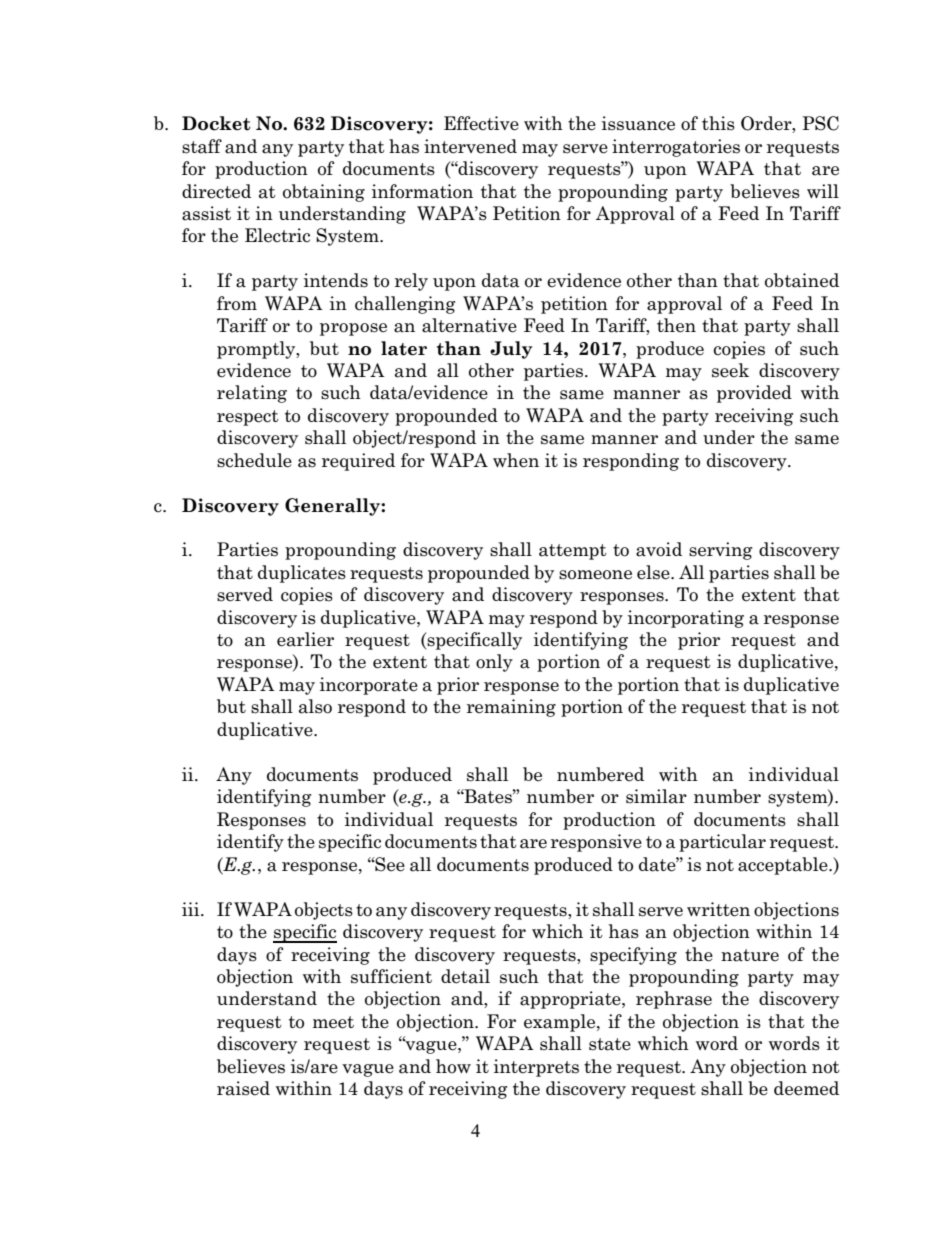  Describe the element at coordinates (216, 123) in the page. I see `Docket` at that location.
